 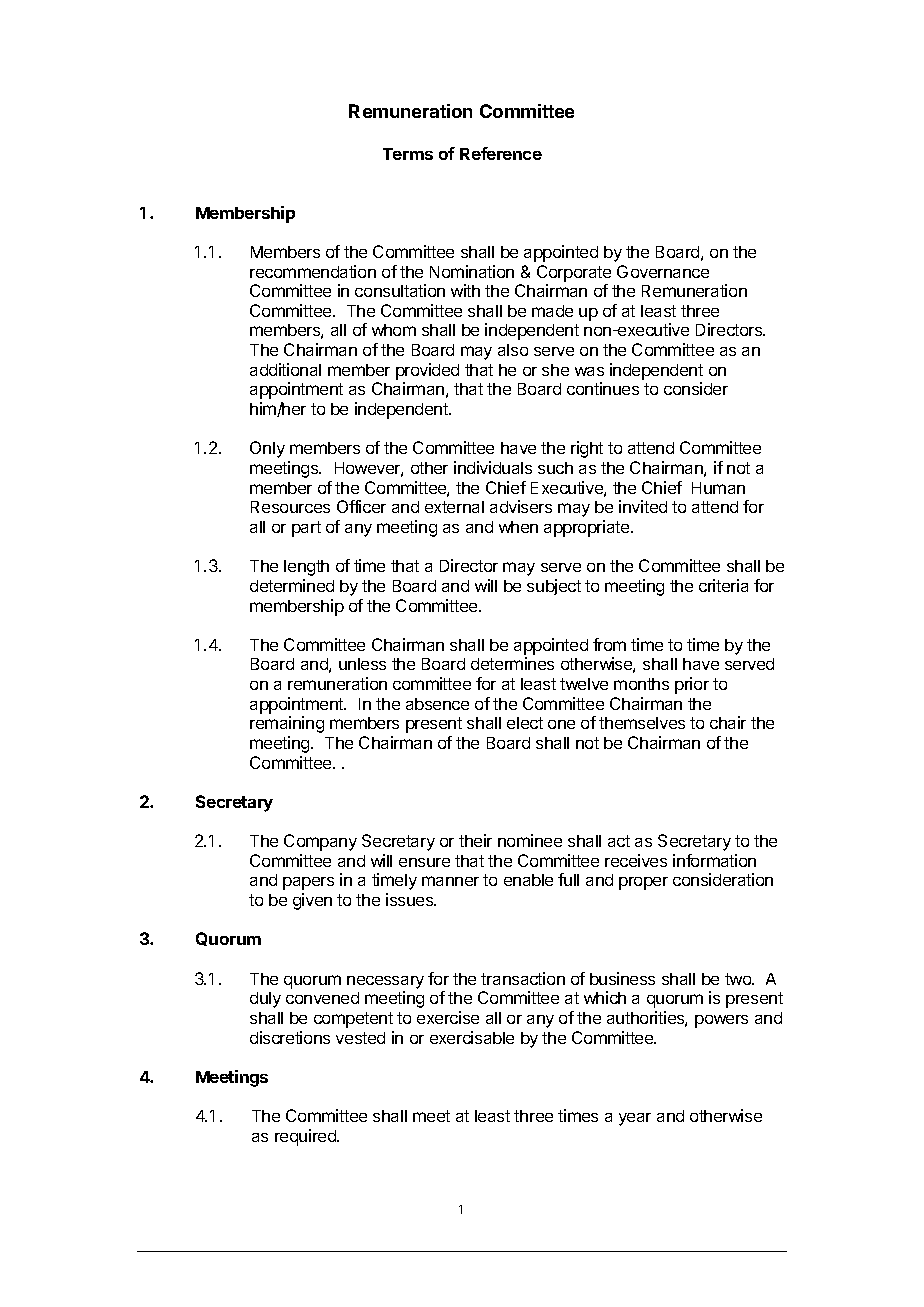 I want to click on Reference, so click(x=501, y=153).
